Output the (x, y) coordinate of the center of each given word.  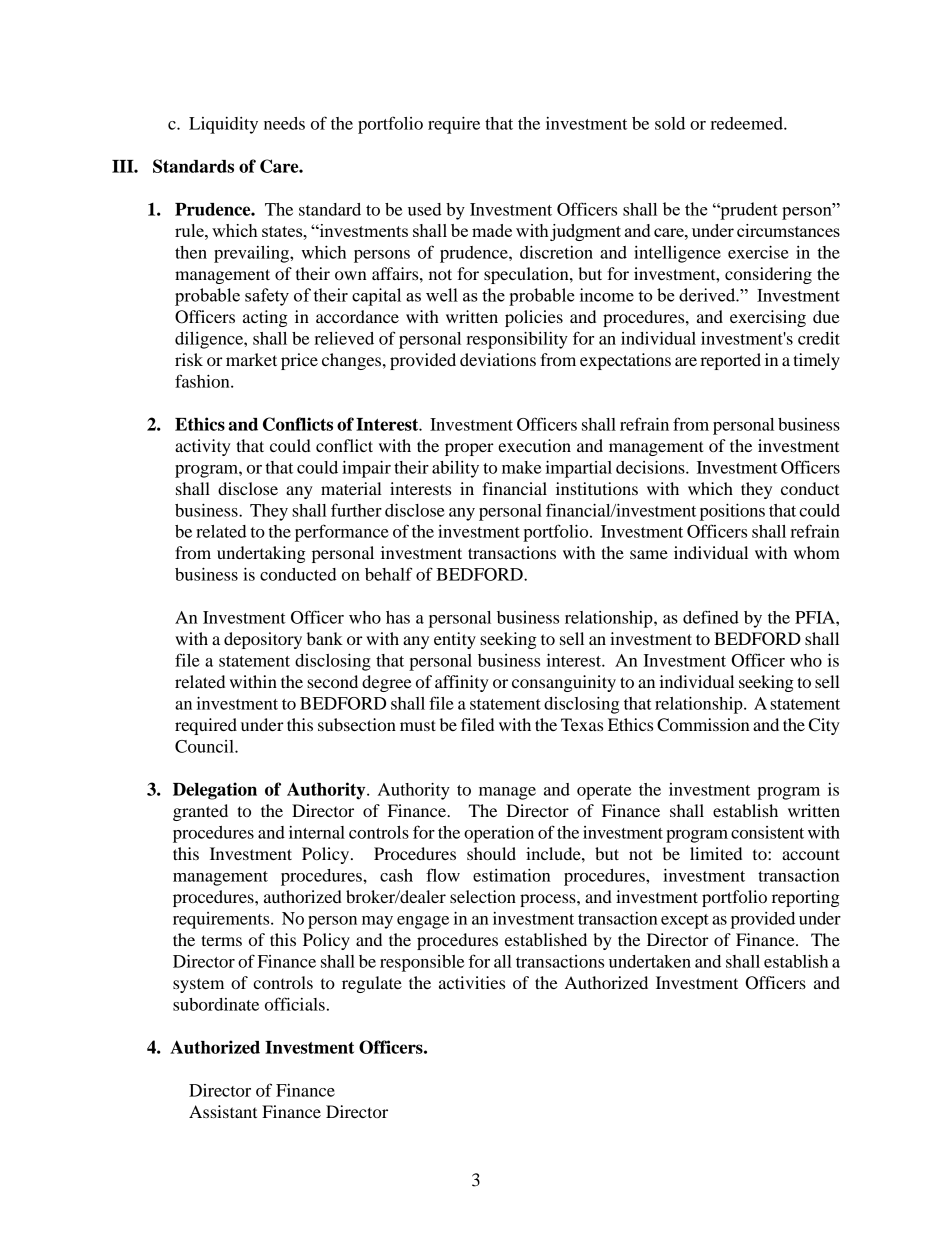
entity (455, 640)
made (492, 230)
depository (263, 640)
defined (711, 617)
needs (284, 123)
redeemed (747, 123)
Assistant (223, 1111)
